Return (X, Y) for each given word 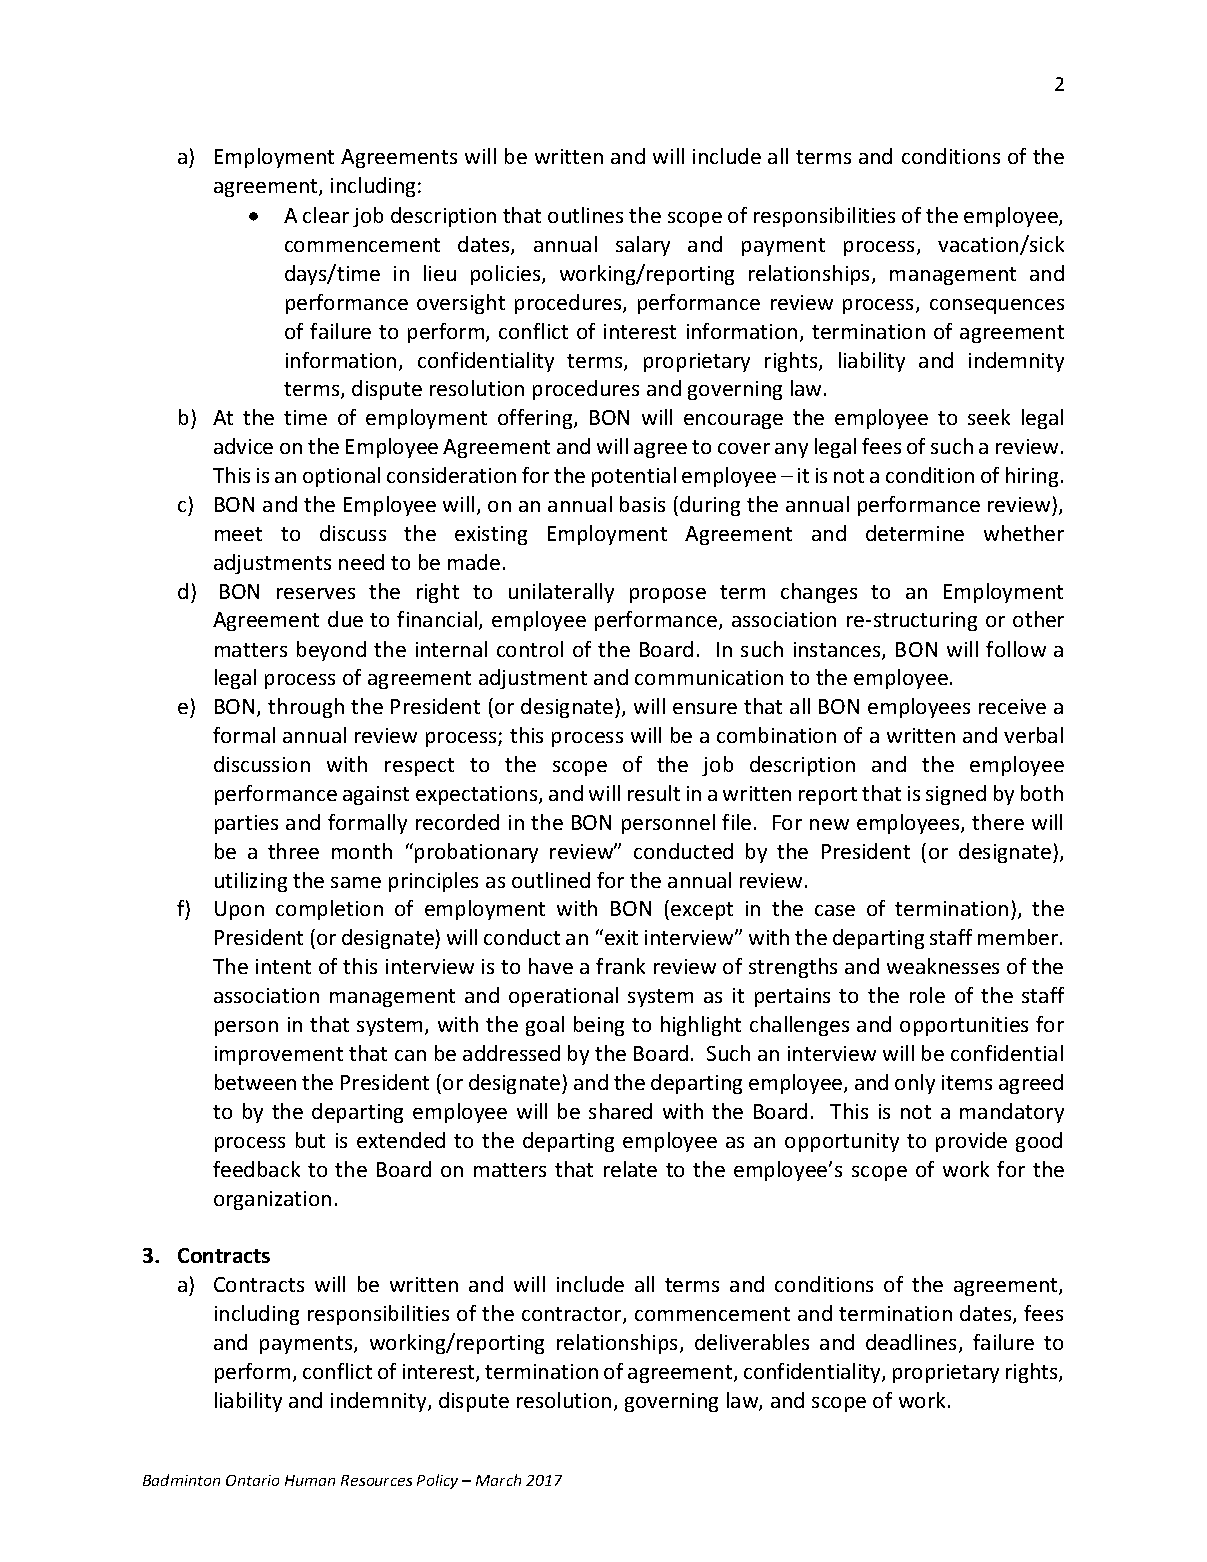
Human (310, 1480)
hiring (1032, 477)
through (306, 708)
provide (971, 1142)
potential (634, 477)
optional (341, 477)
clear (326, 215)
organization (272, 1200)
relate (630, 1169)
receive (1012, 706)
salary (643, 246)
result (654, 793)
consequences (997, 306)
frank (620, 966)
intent (283, 966)
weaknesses (943, 966)
